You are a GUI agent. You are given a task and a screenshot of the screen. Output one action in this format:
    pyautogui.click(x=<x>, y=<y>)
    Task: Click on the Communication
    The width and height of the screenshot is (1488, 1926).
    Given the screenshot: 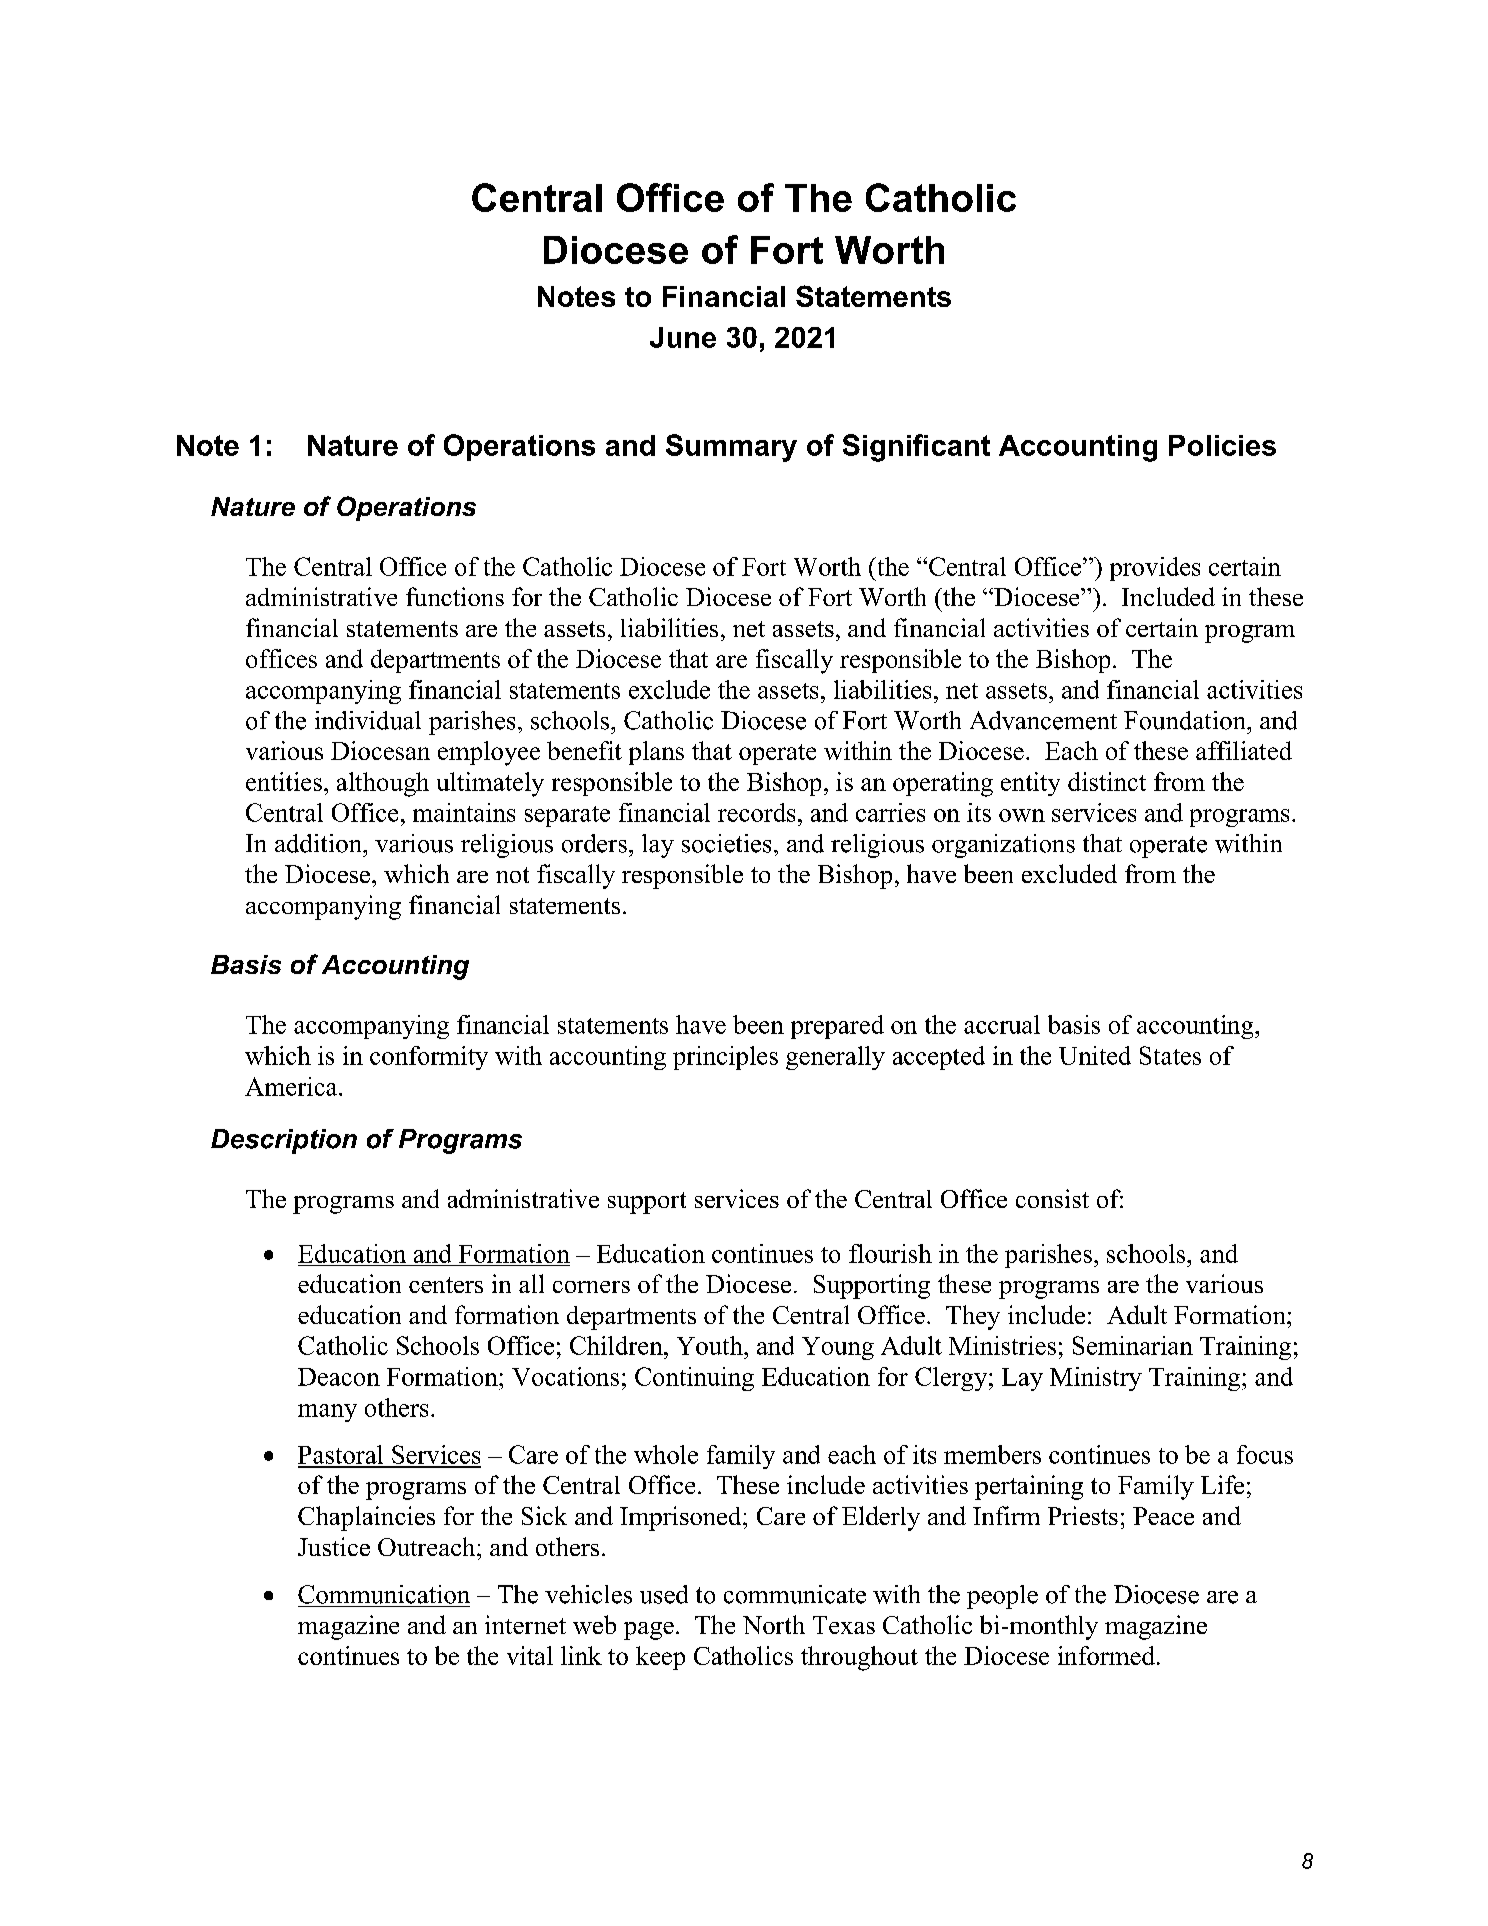 What is the action you would take?
    pyautogui.click(x=384, y=1594)
